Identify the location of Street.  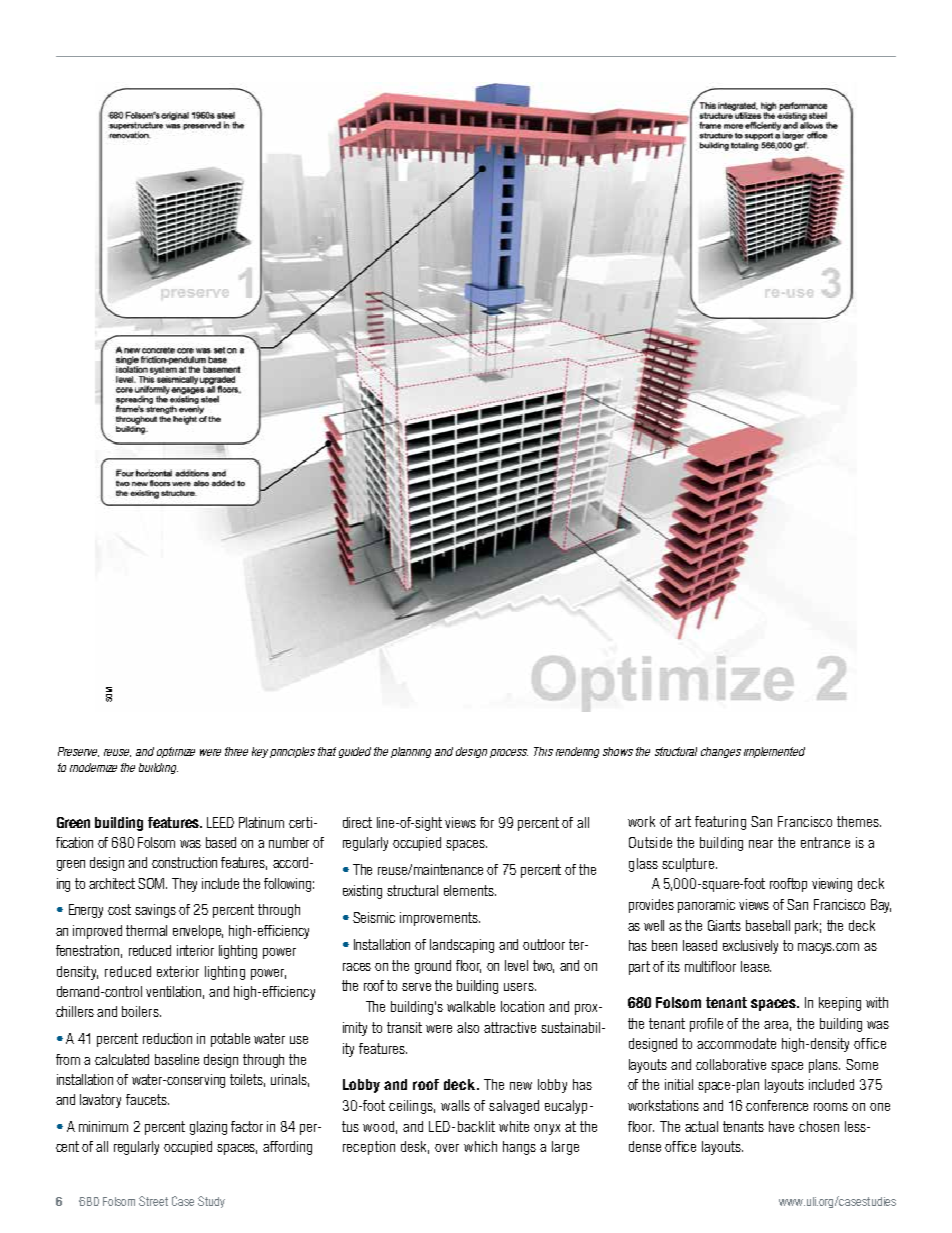
(153, 1201).
